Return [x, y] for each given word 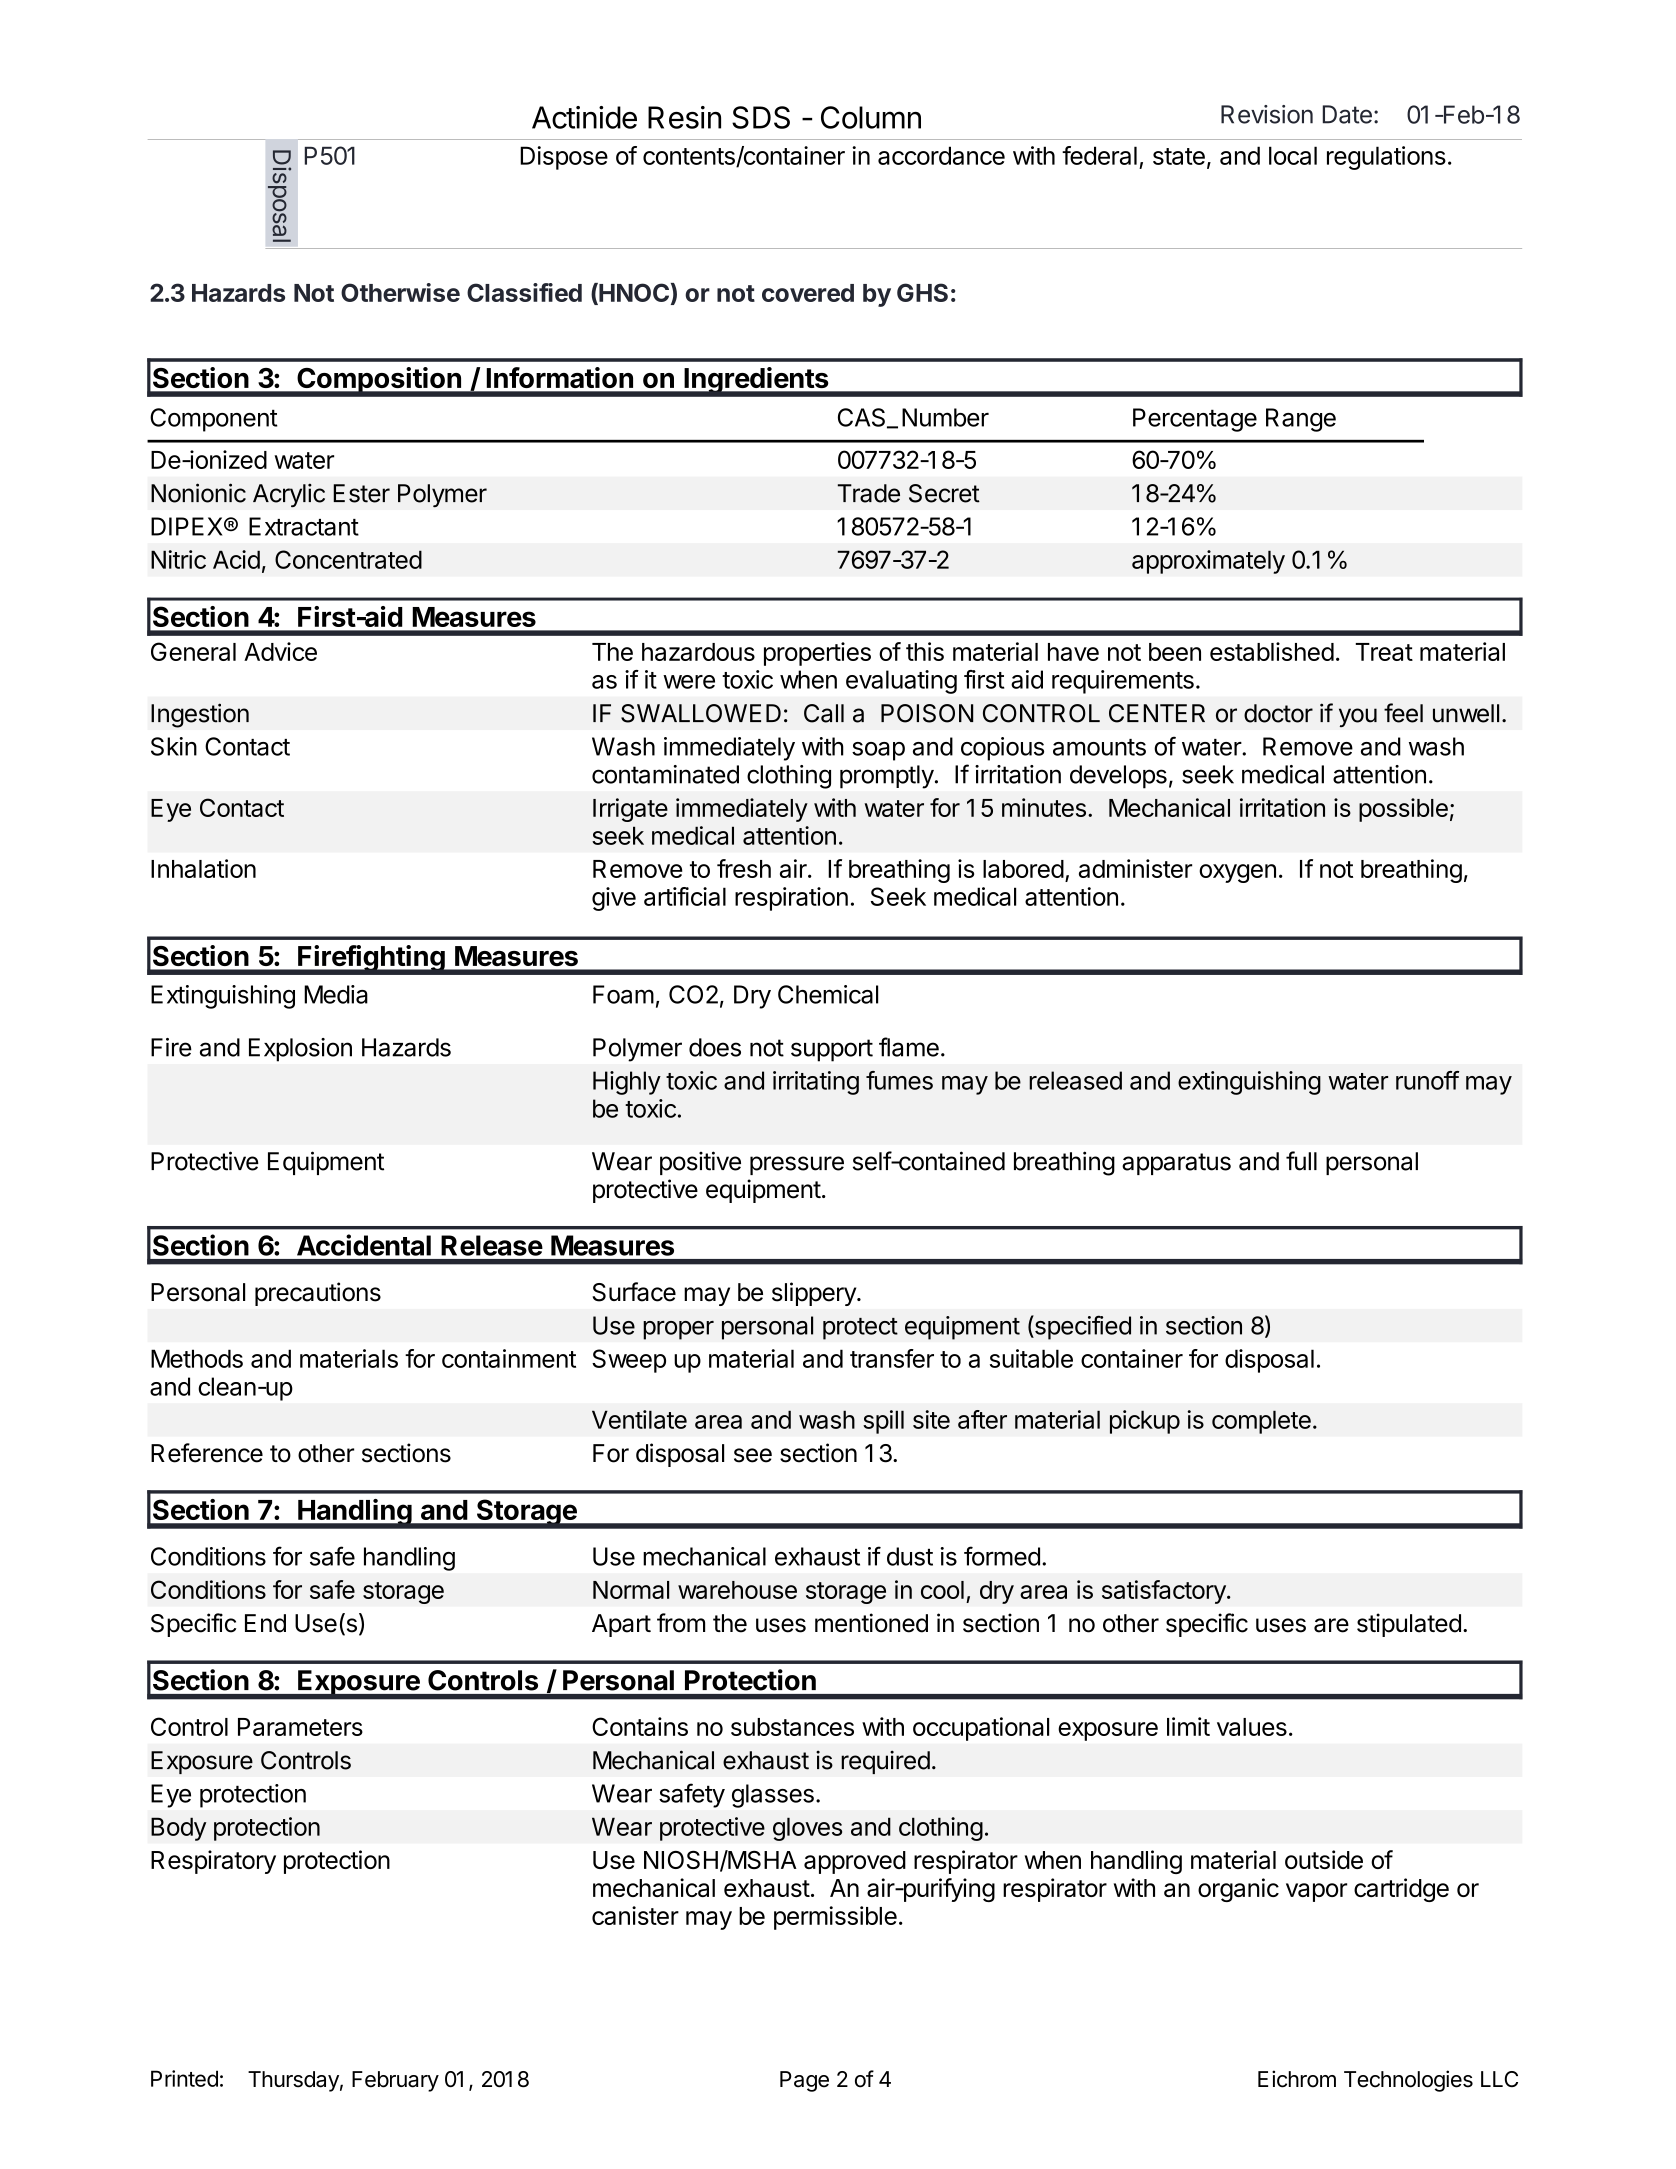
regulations [1386, 158]
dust [910, 1556]
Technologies [1408, 2081]
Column [871, 117]
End [265, 1623]
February [395, 2081]
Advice [280, 651]
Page [804, 2081]
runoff [1427, 1080]
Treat [1384, 652]
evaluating [901, 682]
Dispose [564, 158]
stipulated [1409, 1625]
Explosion [300, 1050]
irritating [816, 1083]
